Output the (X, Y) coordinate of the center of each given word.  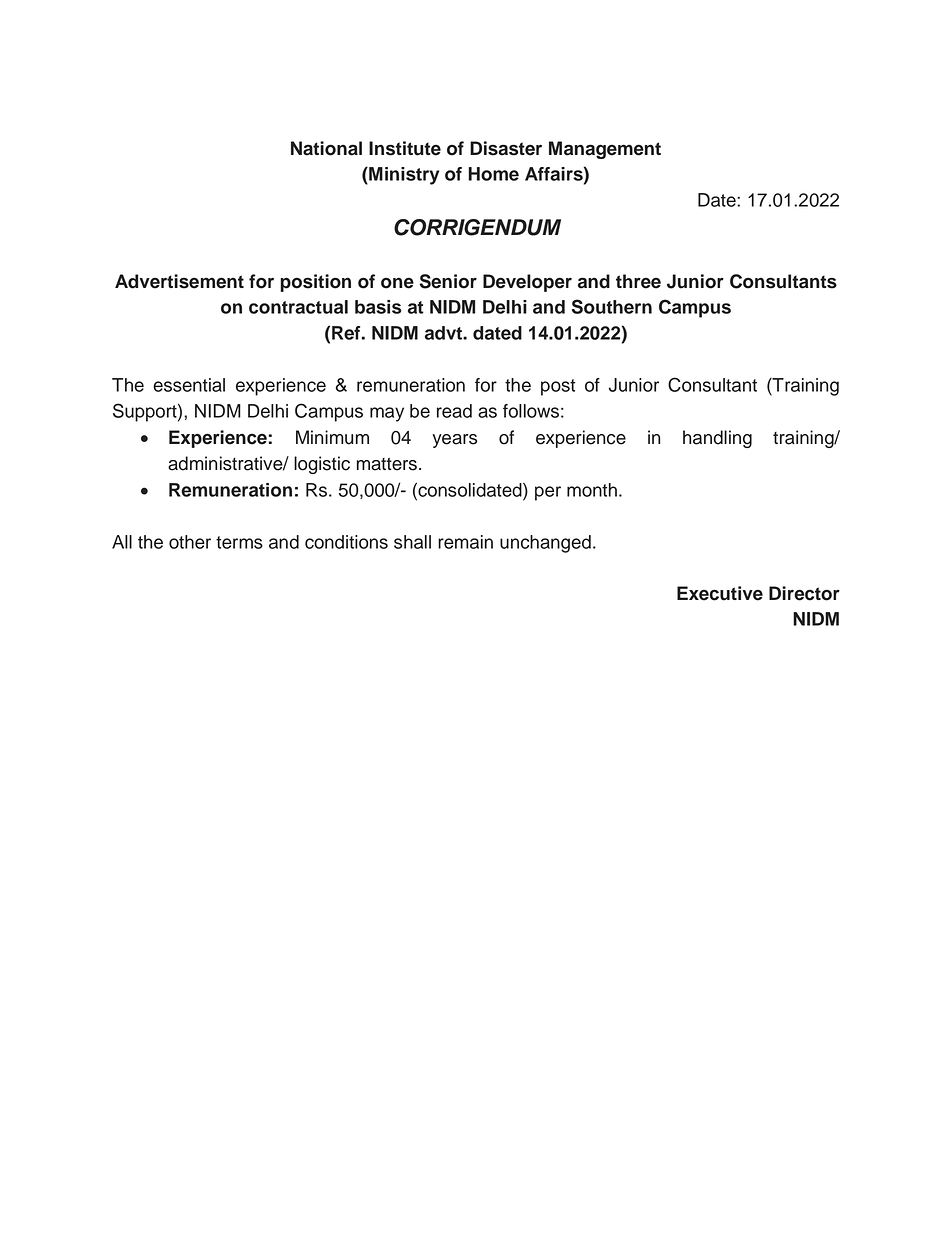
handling (717, 439)
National (326, 148)
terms (239, 542)
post (558, 387)
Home (493, 174)
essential (189, 385)
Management (605, 150)
